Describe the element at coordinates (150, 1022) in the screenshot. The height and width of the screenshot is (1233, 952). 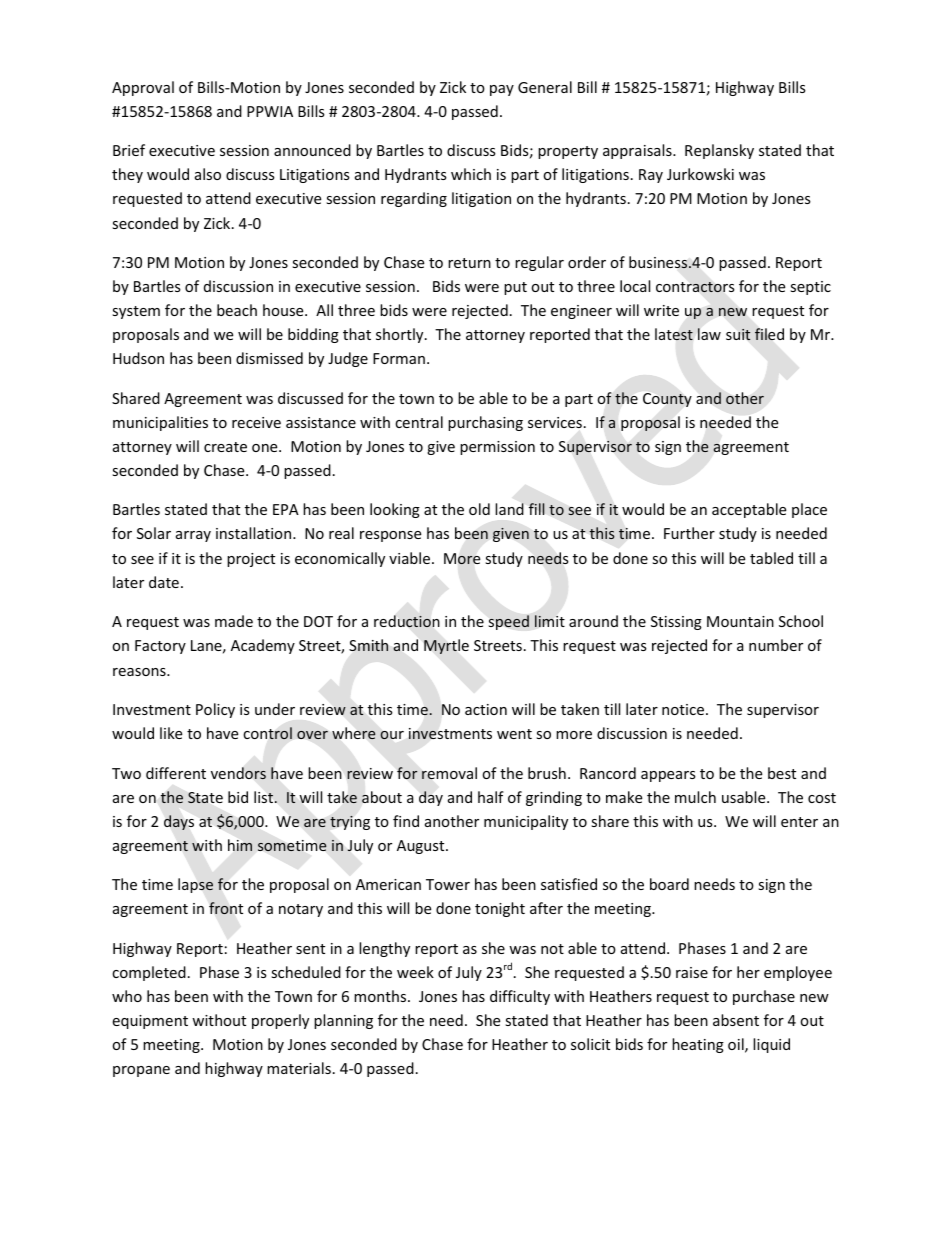
I see `equipment` at that location.
